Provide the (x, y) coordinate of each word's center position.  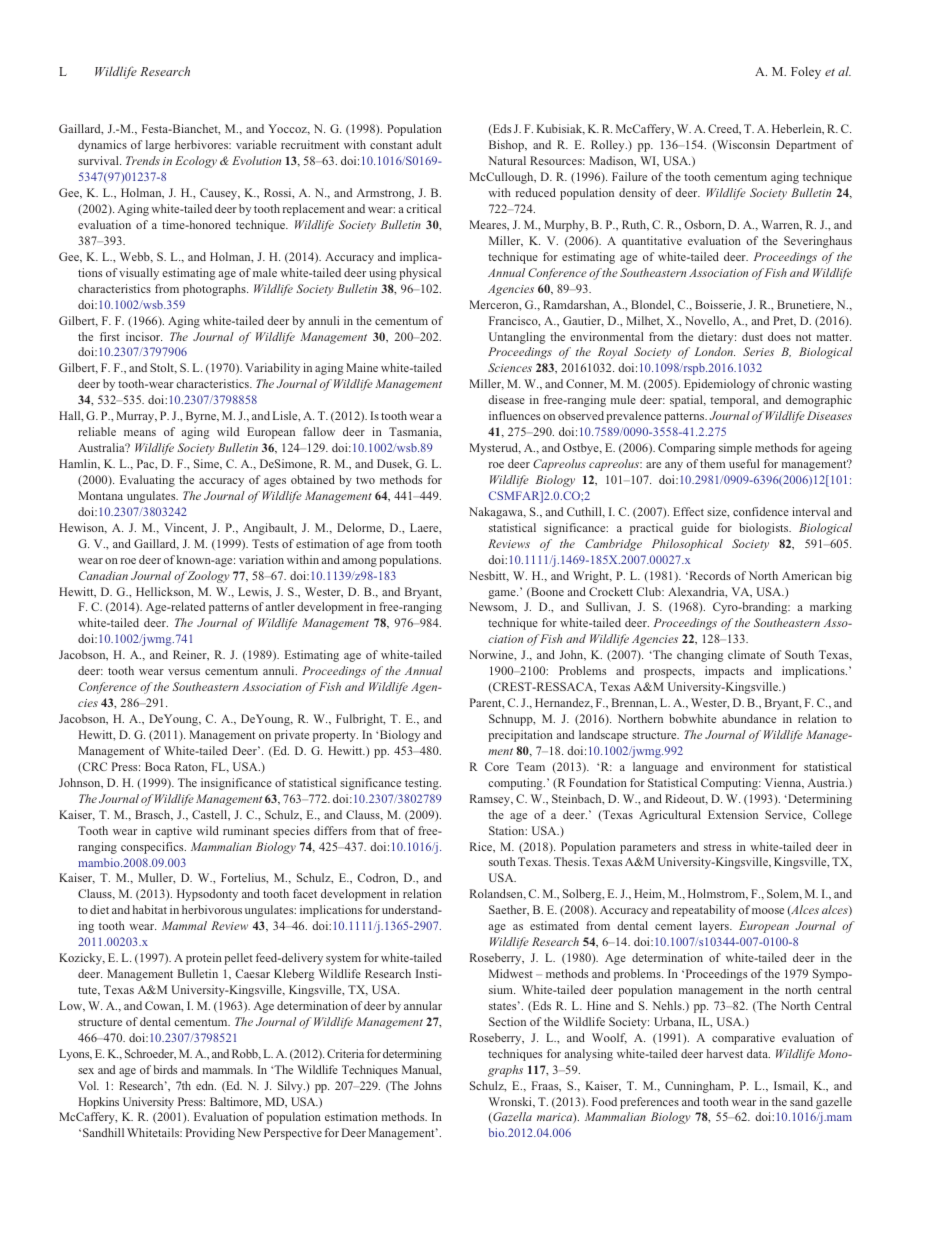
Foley (806, 72)
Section (507, 1021)
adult (429, 144)
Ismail (790, 1086)
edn (206, 1085)
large (158, 146)
